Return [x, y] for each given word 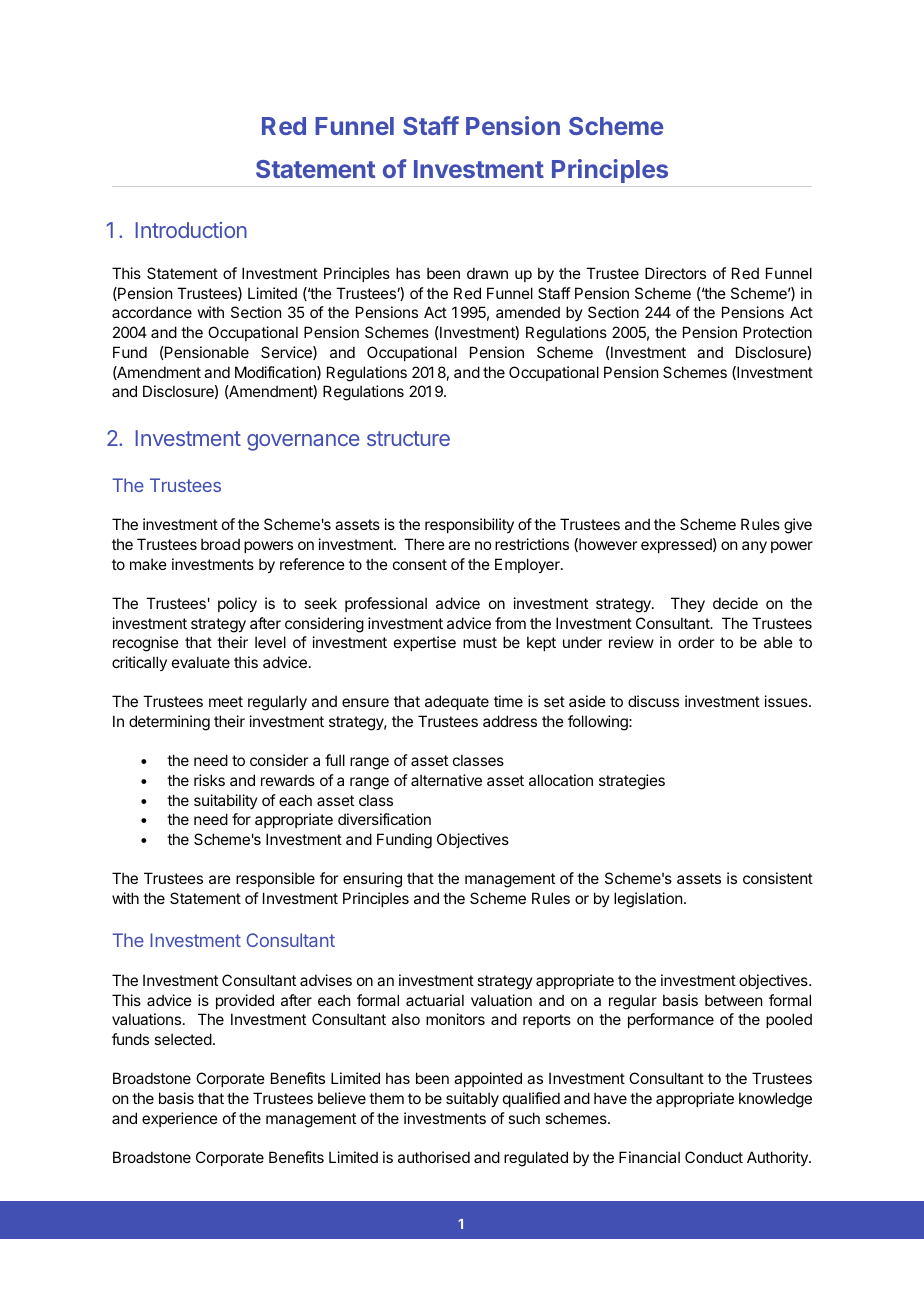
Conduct [714, 1157]
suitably [472, 1099]
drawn [487, 273]
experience [180, 1119]
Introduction [191, 230]
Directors [675, 273]
